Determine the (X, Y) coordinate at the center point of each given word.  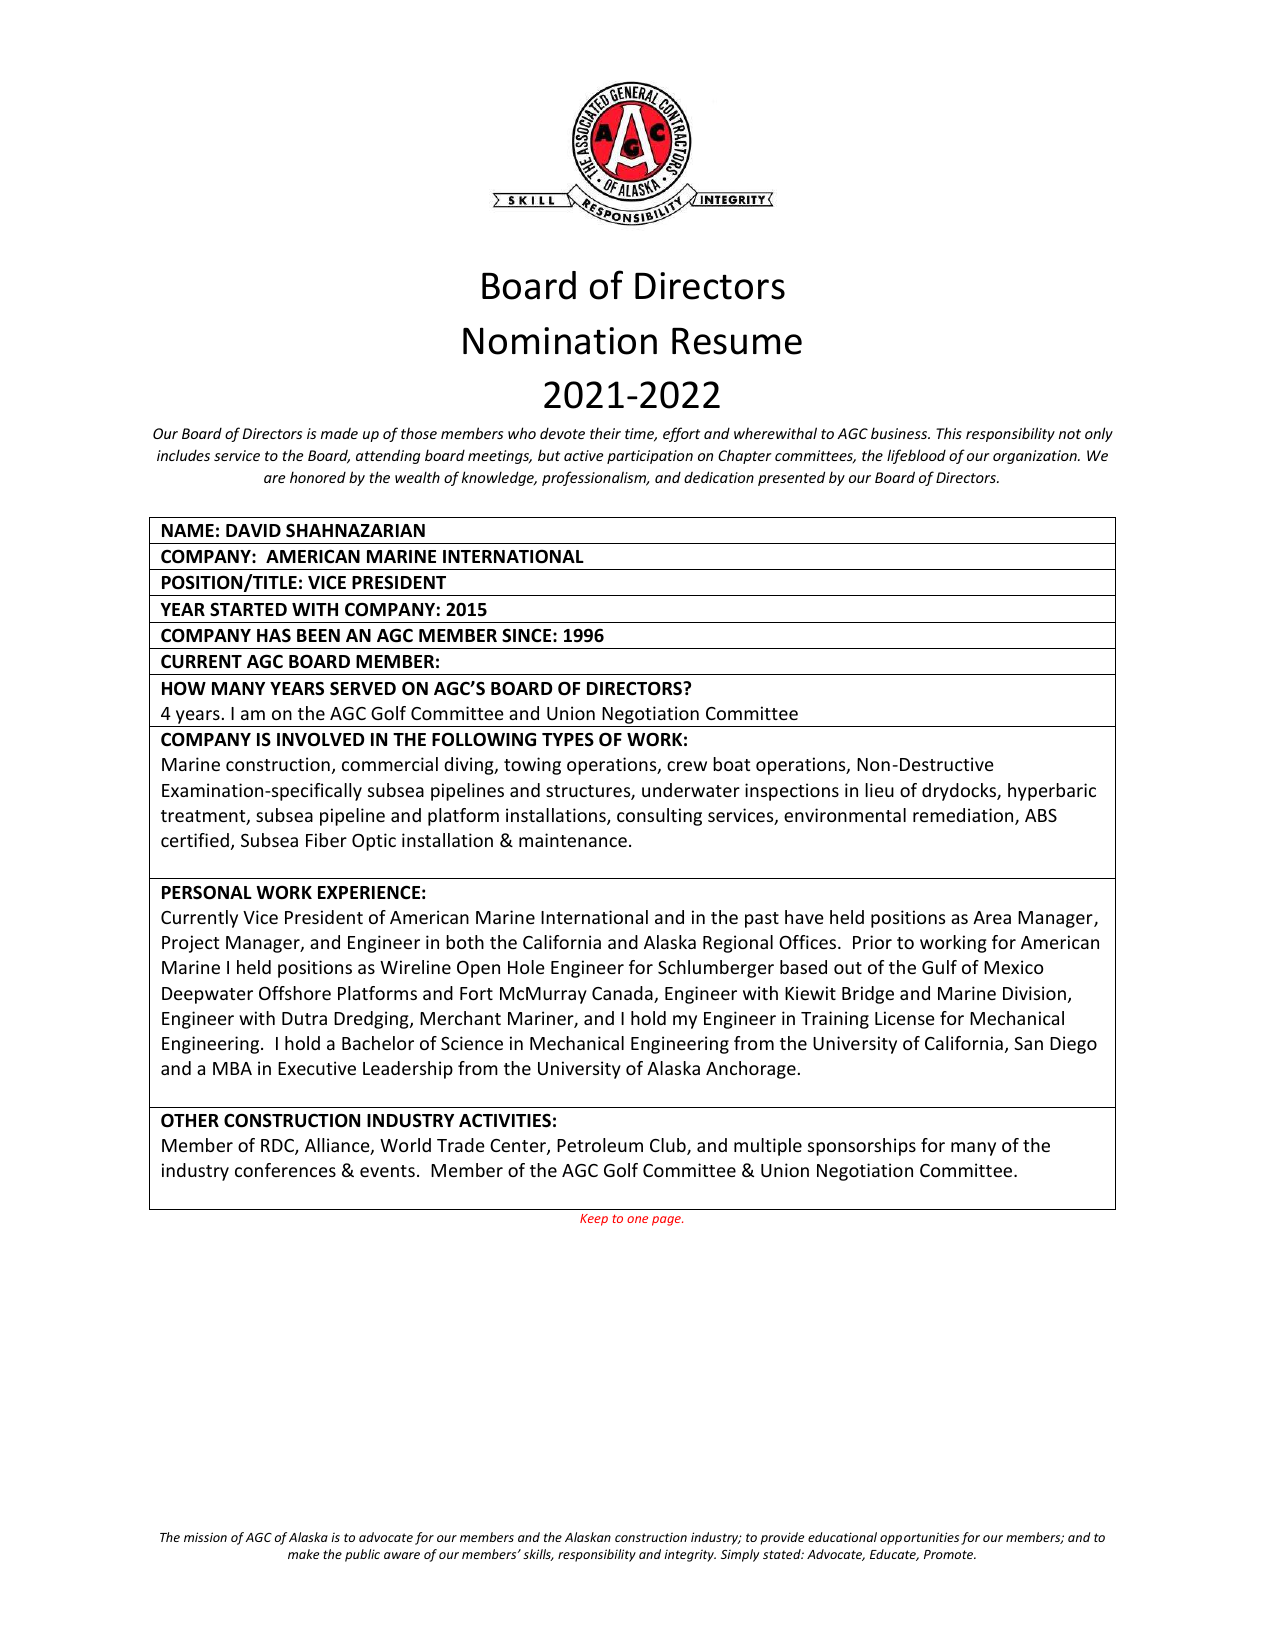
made (339, 433)
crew (687, 766)
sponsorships (862, 1147)
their (605, 433)
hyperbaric (1052, 792)
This (949, 433)
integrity (690, 1556)
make (303, 1554)
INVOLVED (321, 739)
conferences (285, 1170)
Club (669, 1146)
